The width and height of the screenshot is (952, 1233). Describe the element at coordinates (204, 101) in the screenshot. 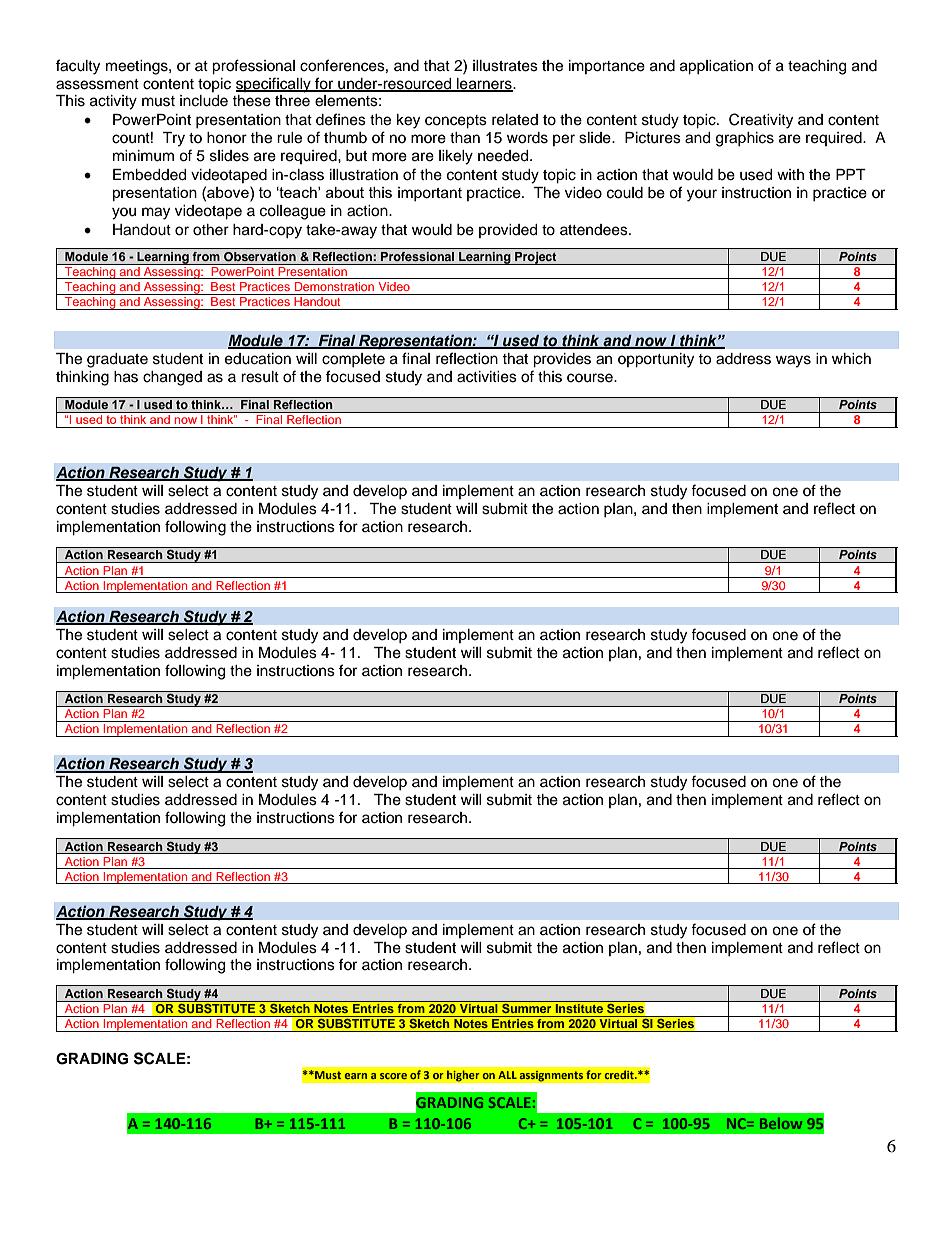

I see `include` at that location.
